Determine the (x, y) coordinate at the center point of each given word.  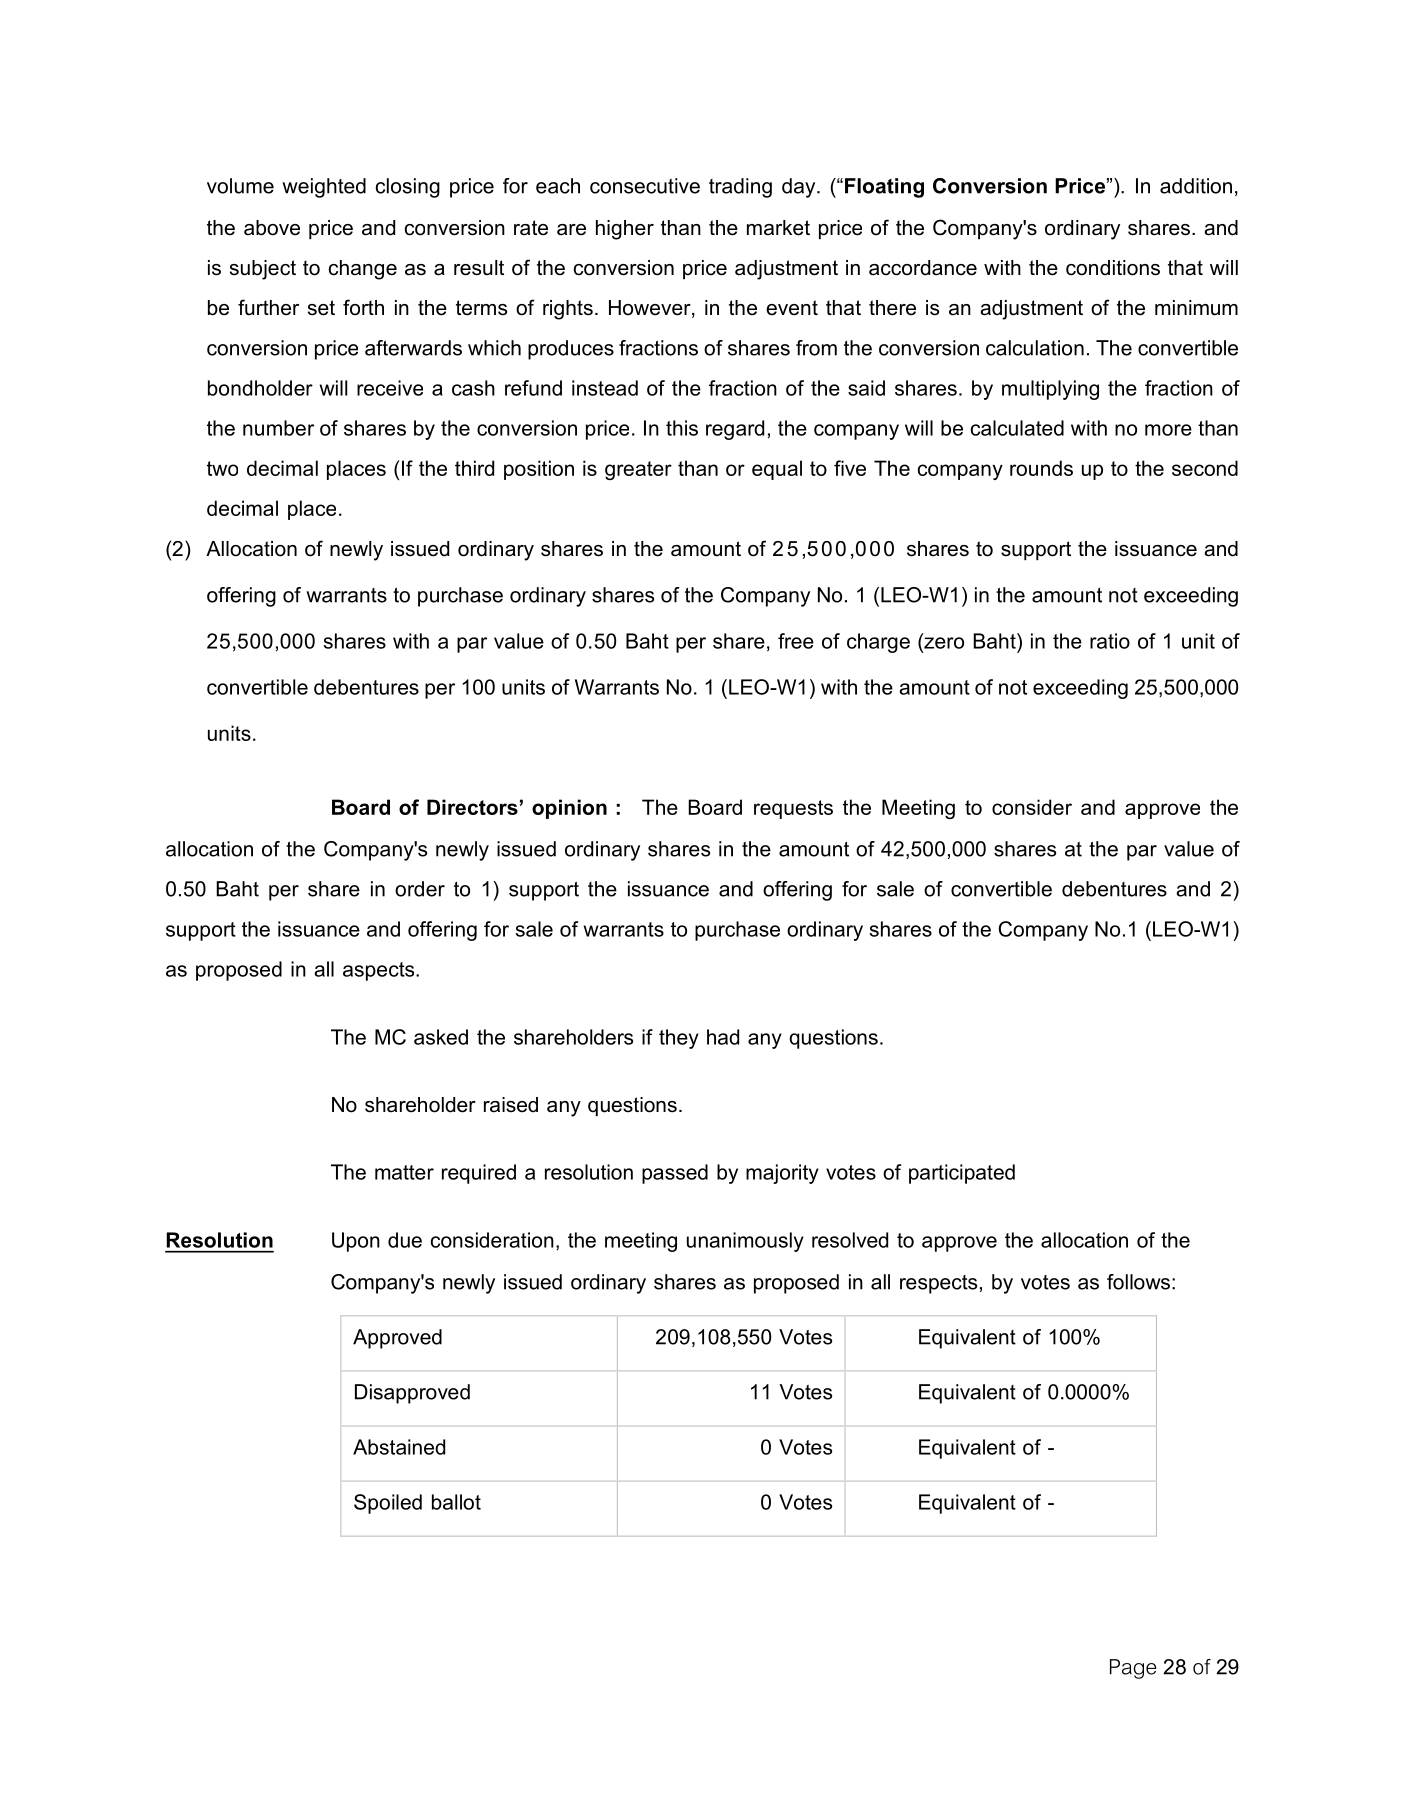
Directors (472, 807)
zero (943, 642)
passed (675, 1174)
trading (740, 188)
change (363, 270)
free (796, 641)
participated (962, 1174)
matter (404, 1172)
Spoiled (388, 1504)
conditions (1113, 268)
